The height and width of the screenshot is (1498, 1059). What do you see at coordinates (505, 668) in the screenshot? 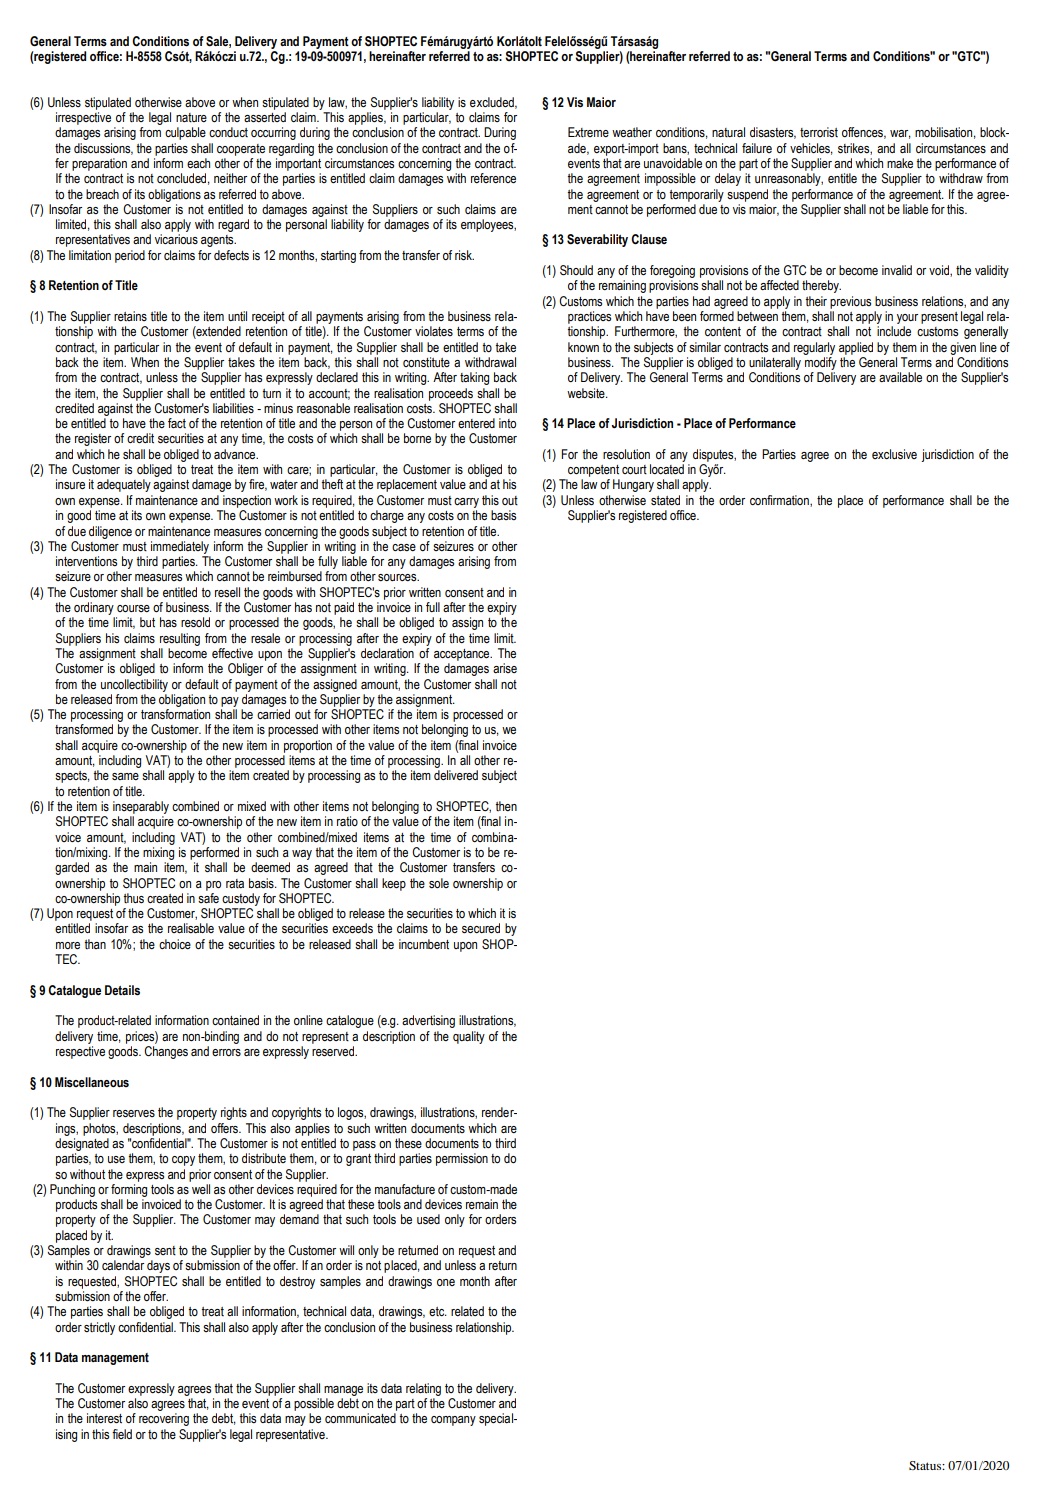
I see `arise` at bounding box center [505, 668].
